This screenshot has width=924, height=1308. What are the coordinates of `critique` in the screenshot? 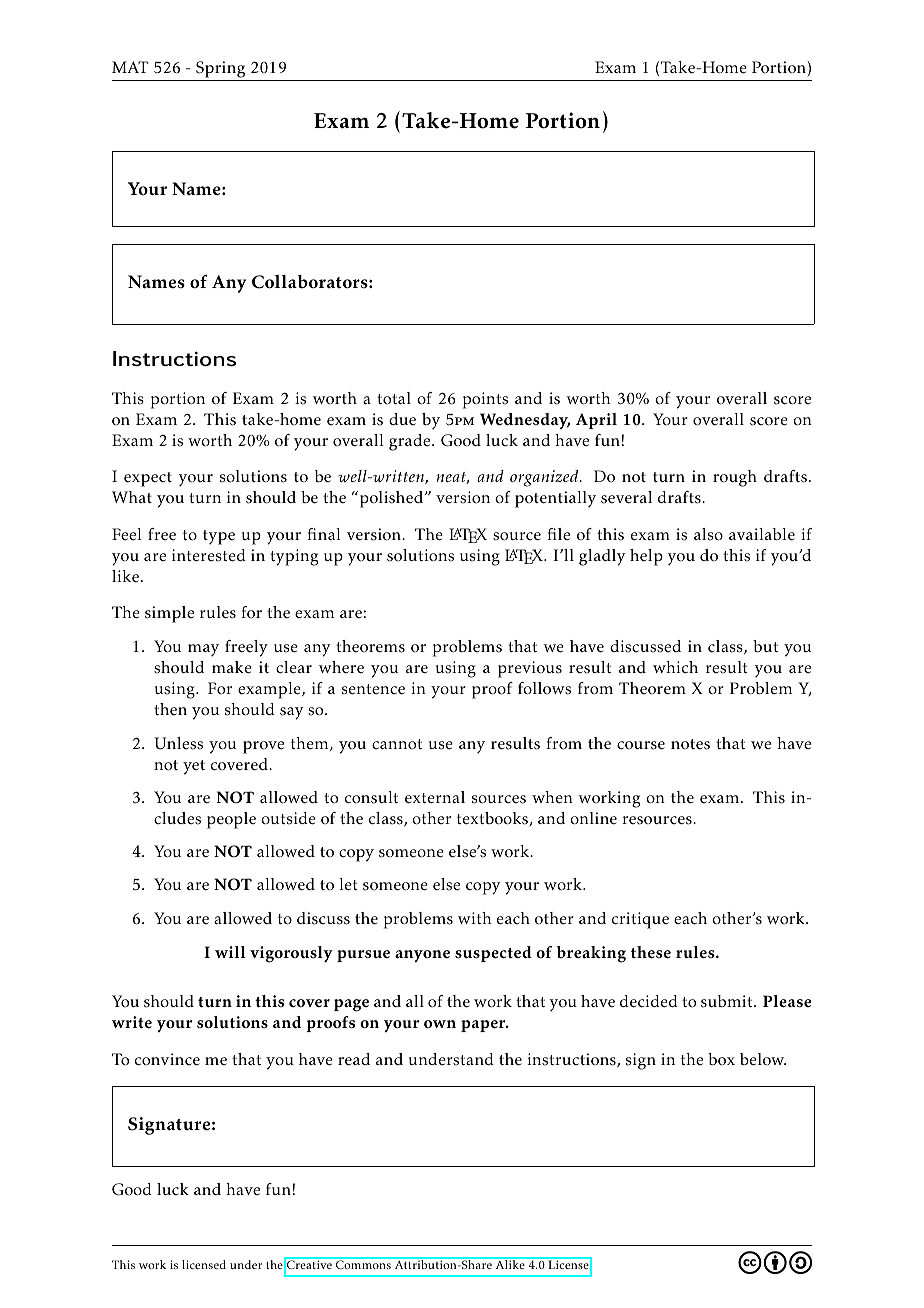 It's located at (640, 920).
